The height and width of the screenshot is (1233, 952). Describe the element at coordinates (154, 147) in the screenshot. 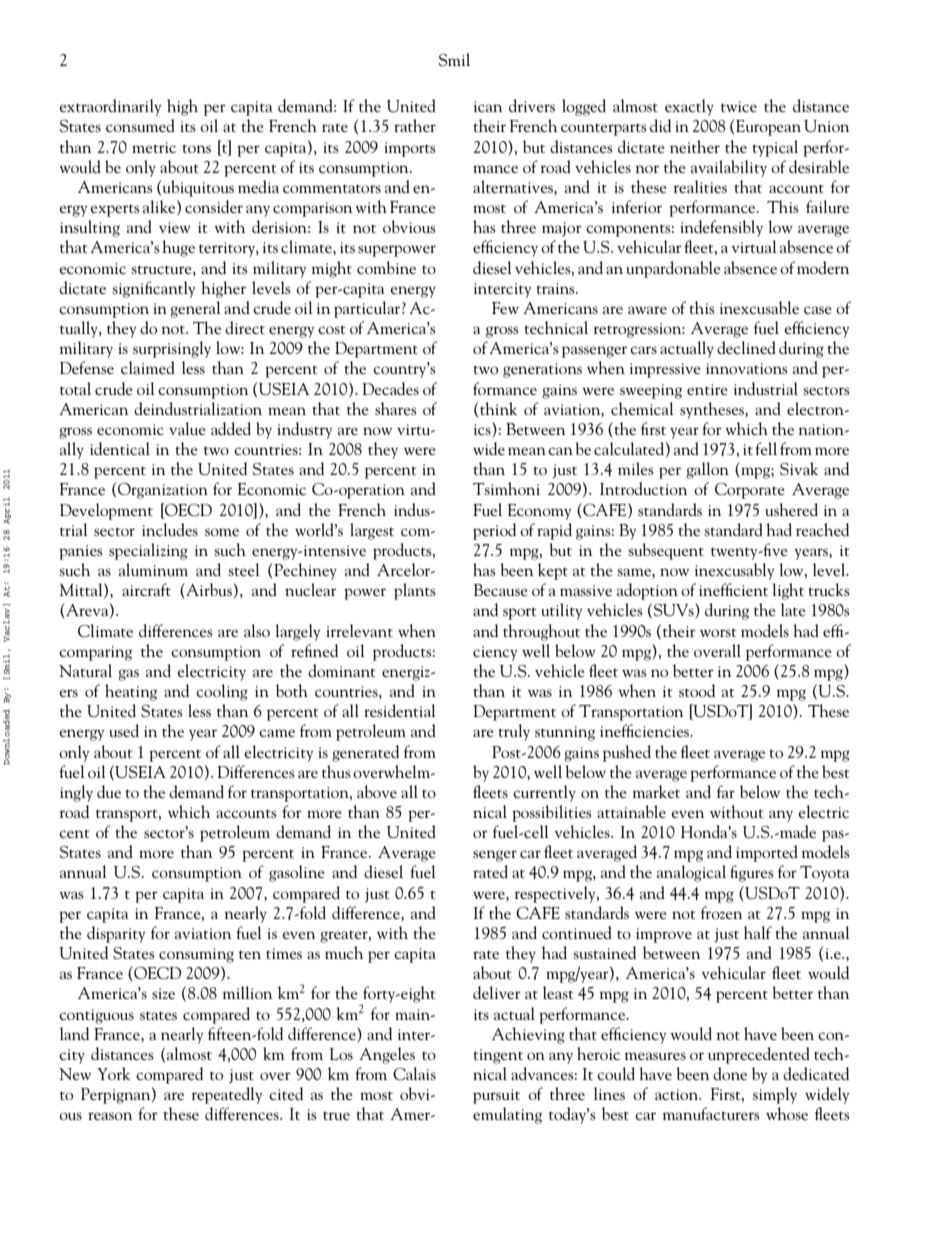

I see `metric` at that location.
